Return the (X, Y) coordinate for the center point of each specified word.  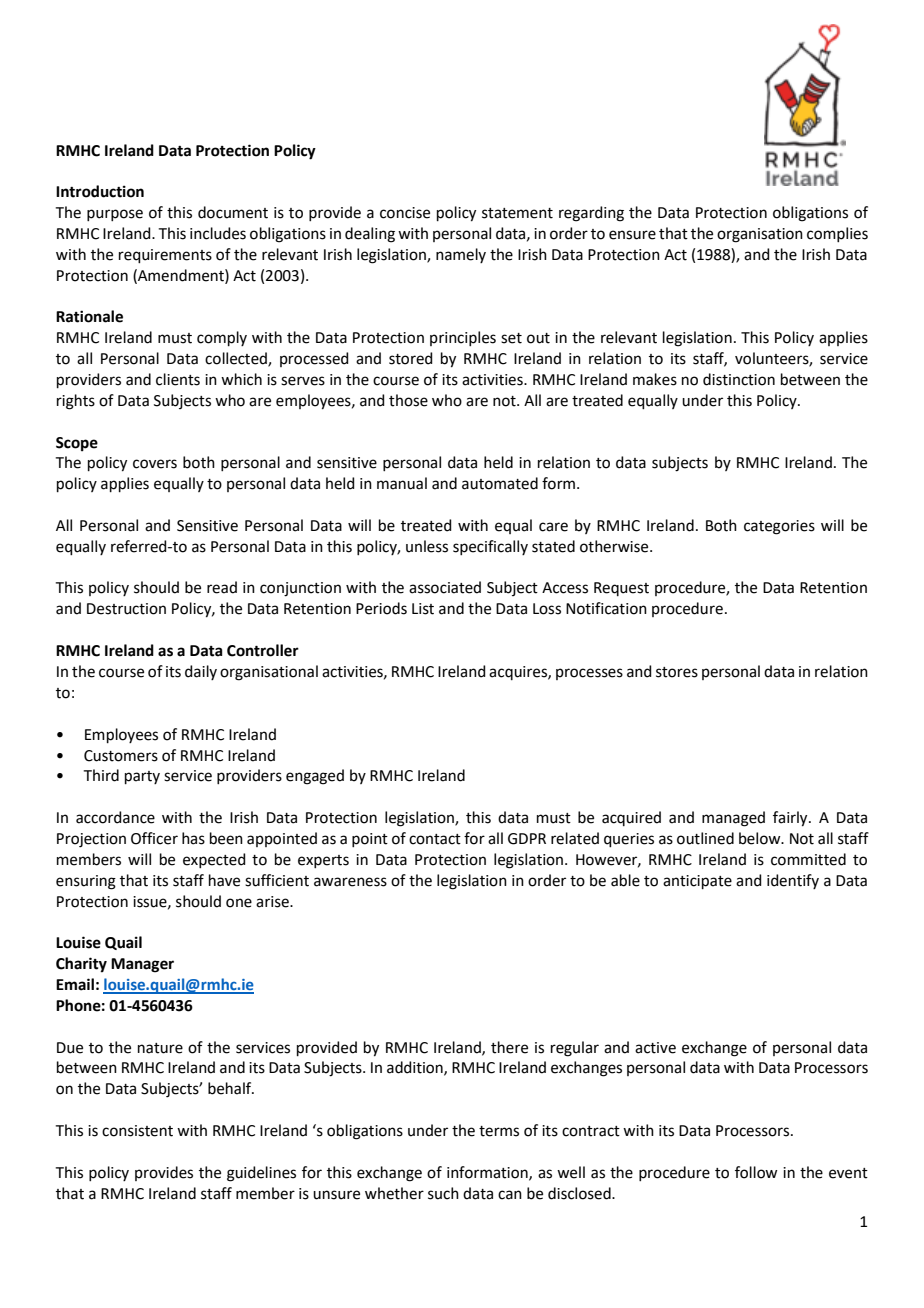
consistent (137, 1131)
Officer (154, 838)
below (761, 838)
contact (435, 839)
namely (461, 255)
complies (837, 234)
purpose (115, 215)
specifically (490, 547)
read (222, 587)
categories (779, 527)
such (443, 1193)
